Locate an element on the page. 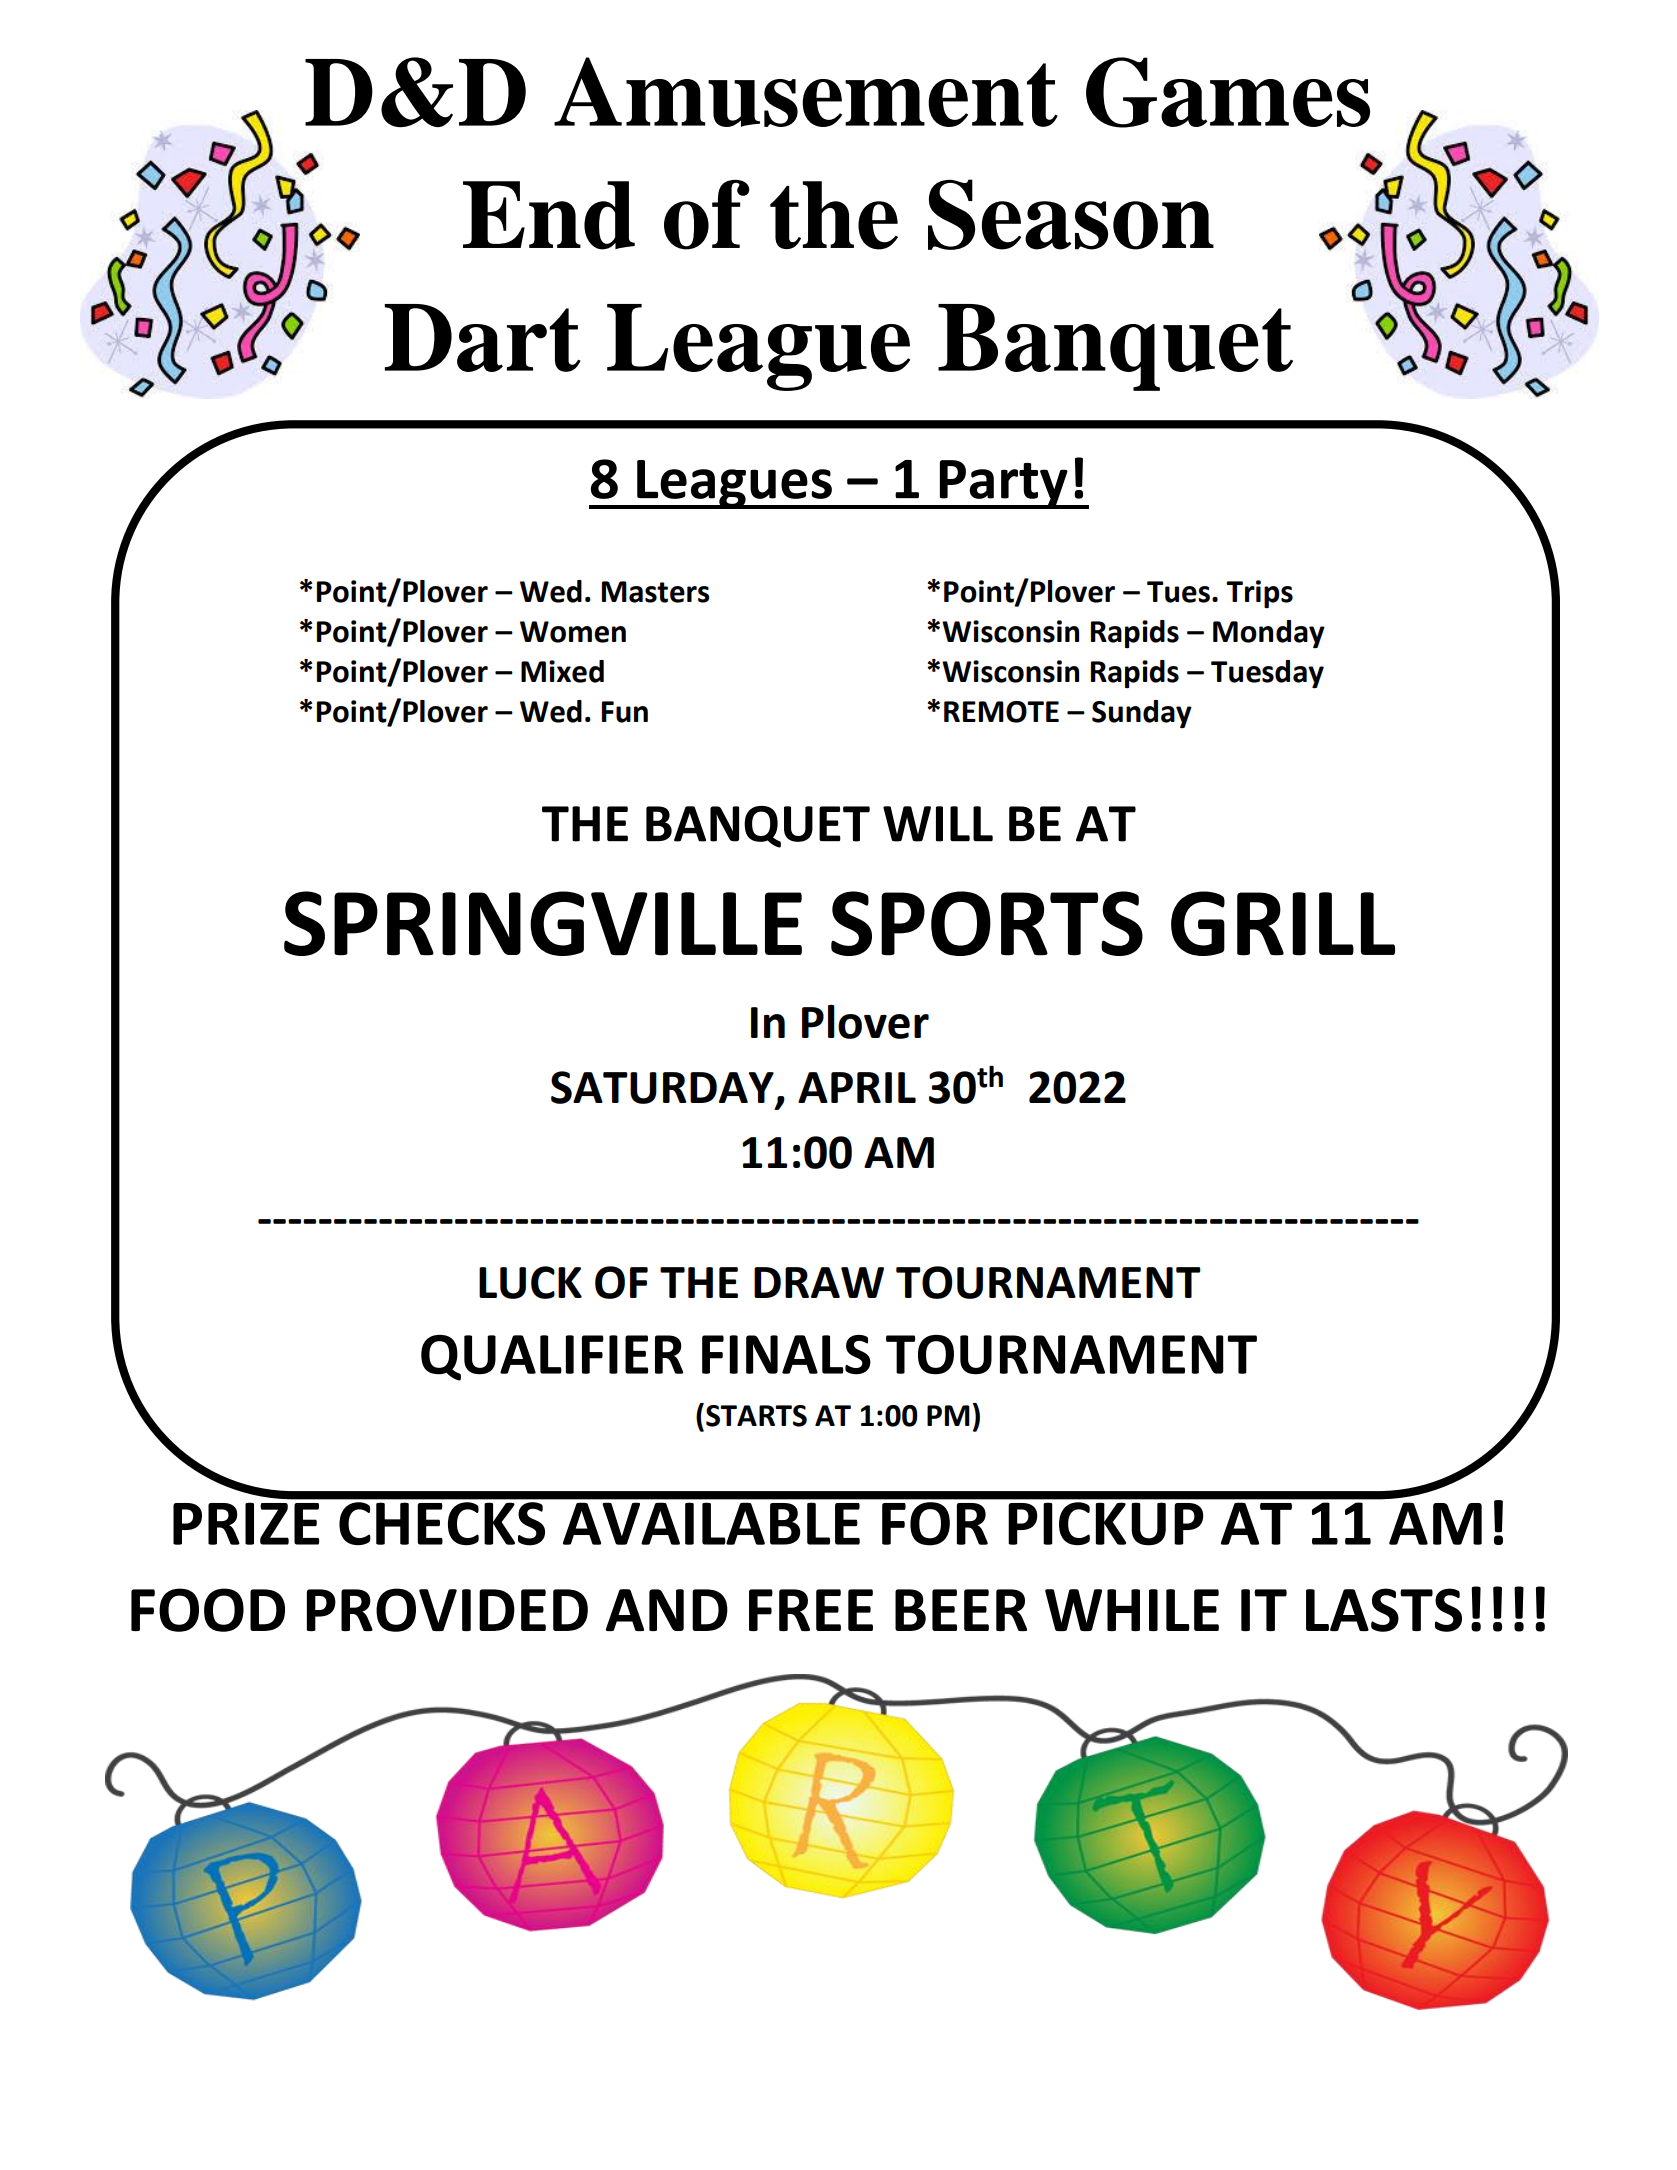 The height and width of the image is (2170, 1677). DRAW is located at coordinates (819, 1282).
